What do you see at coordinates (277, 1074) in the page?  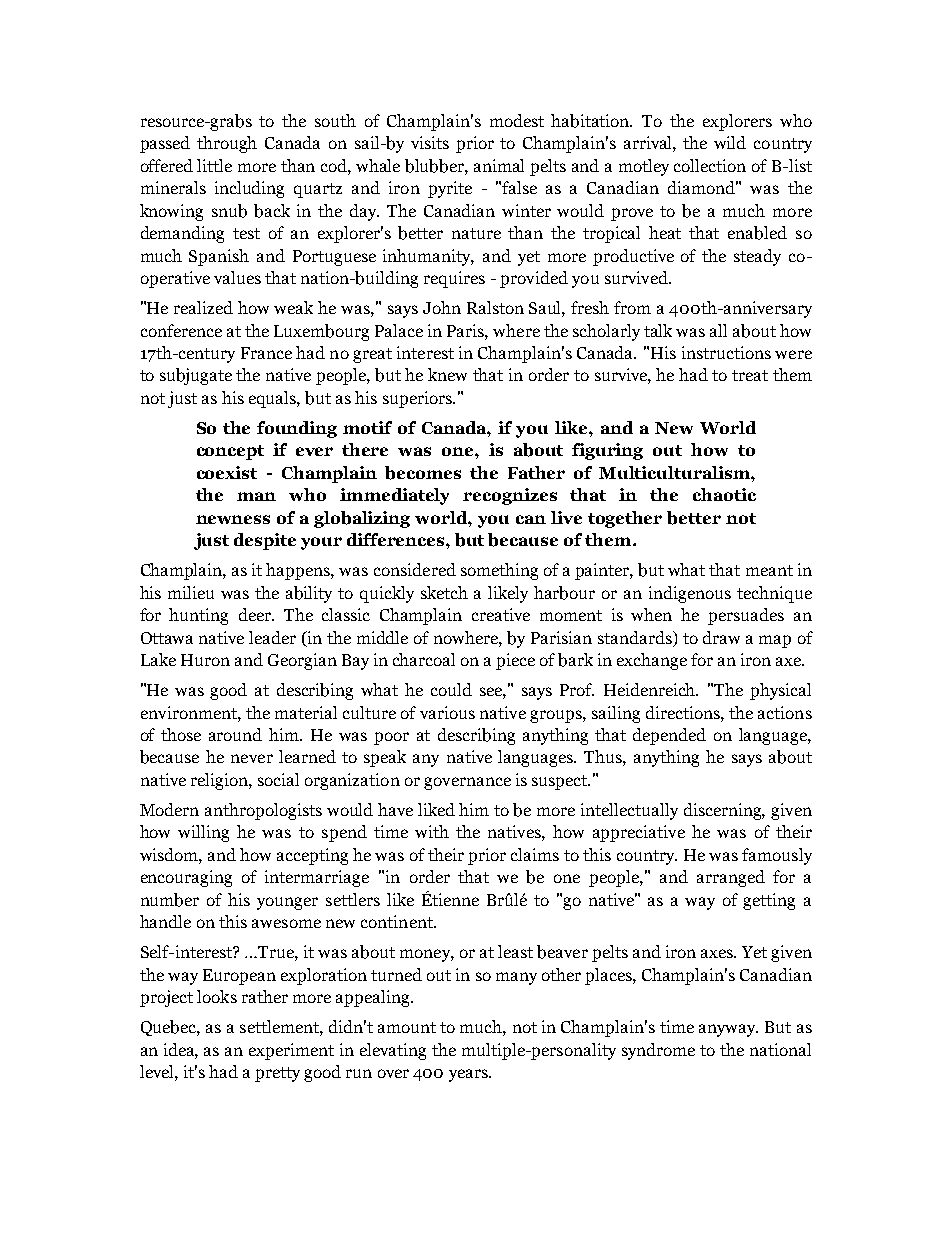 I see `pretty` at bounding box center [277, 1074].
